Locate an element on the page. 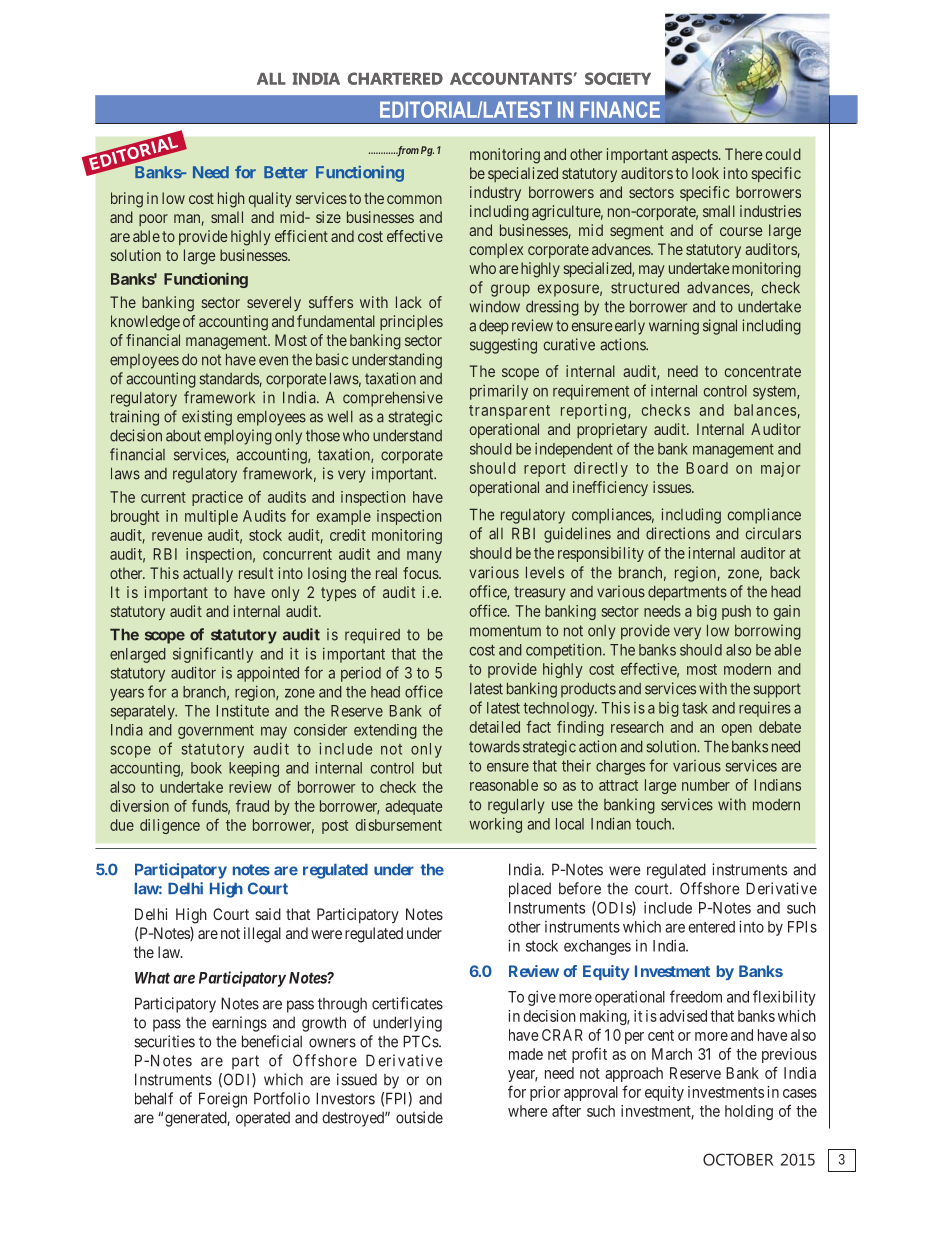  from is located at coordinates (406, 151).
